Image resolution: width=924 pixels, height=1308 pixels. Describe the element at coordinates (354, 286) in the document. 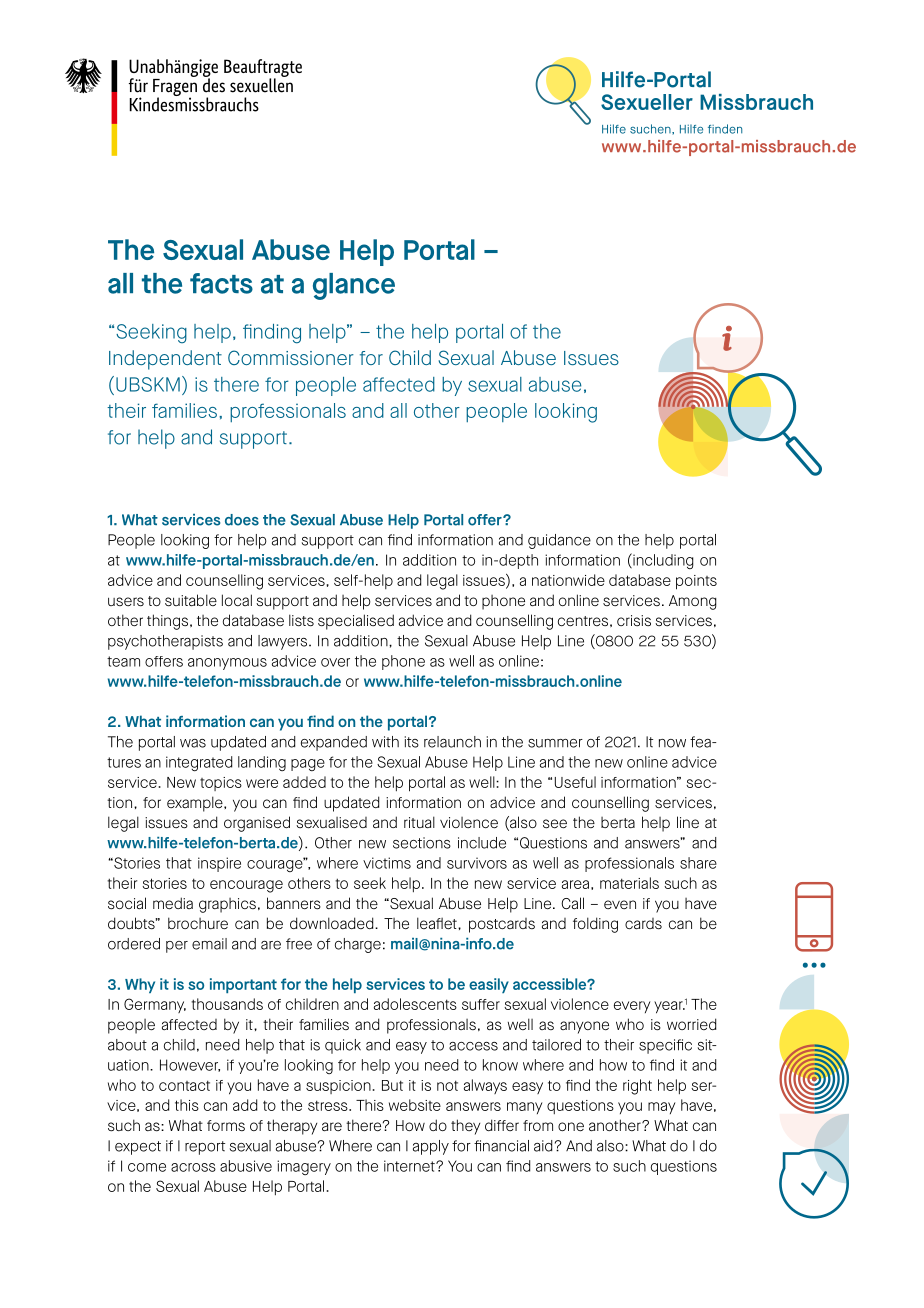

I see `glance` at that location.
